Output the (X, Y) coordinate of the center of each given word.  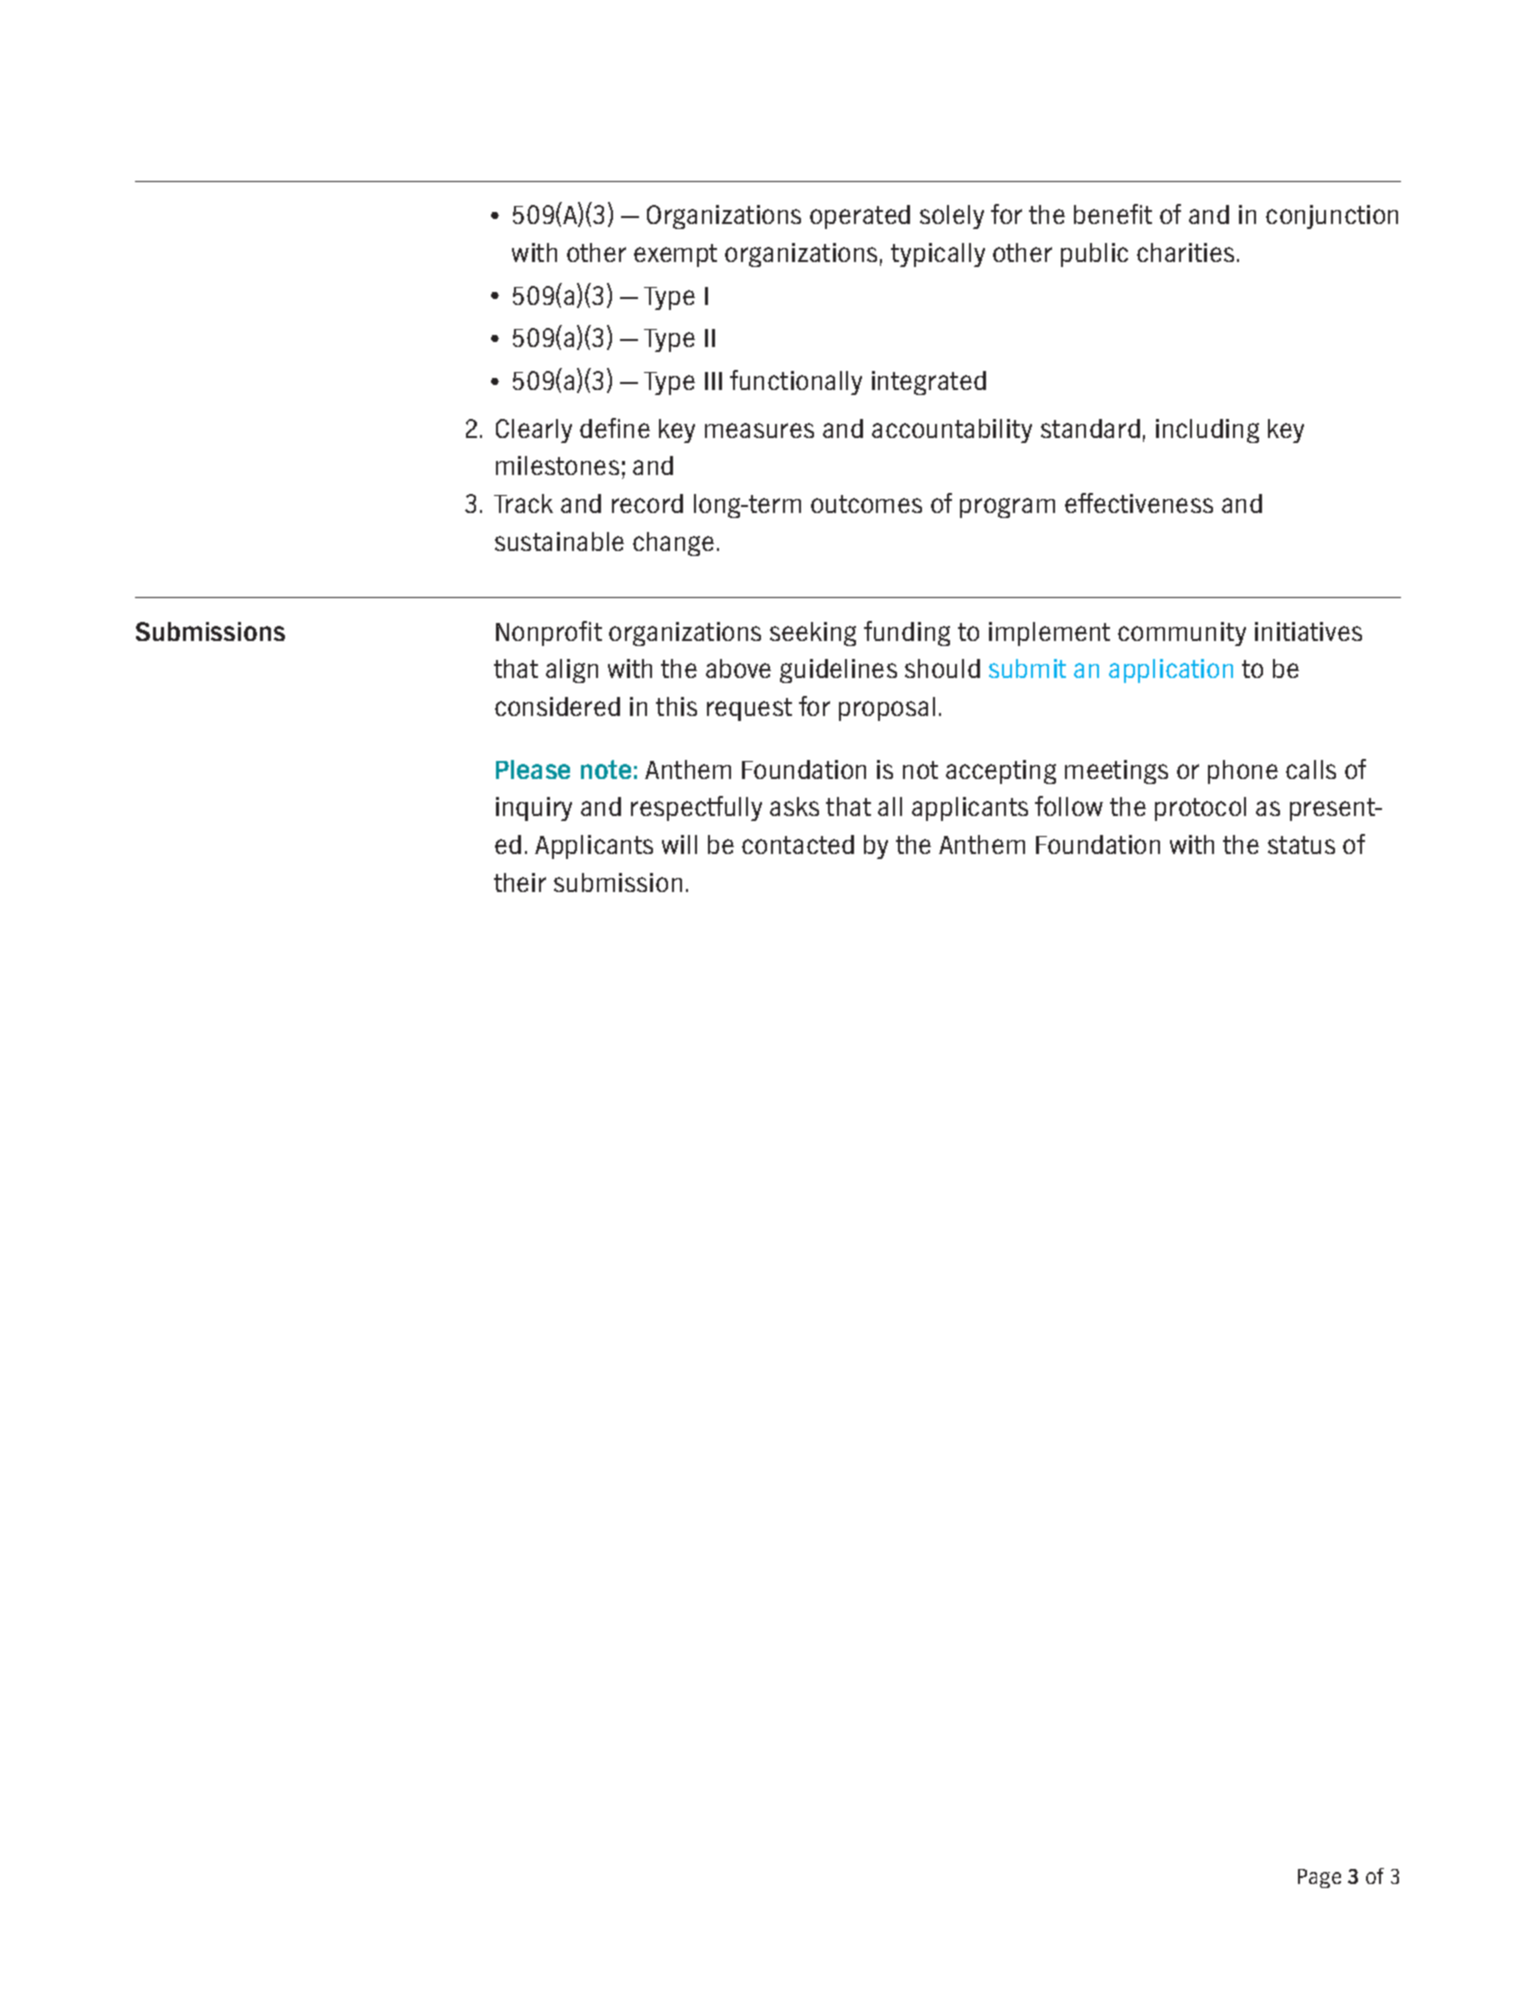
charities (1185, 252)
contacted (798, 844)
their (520, 882)
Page (1319, 1878)
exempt (675, 255)
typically (938, 255)
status (1301, 845)
